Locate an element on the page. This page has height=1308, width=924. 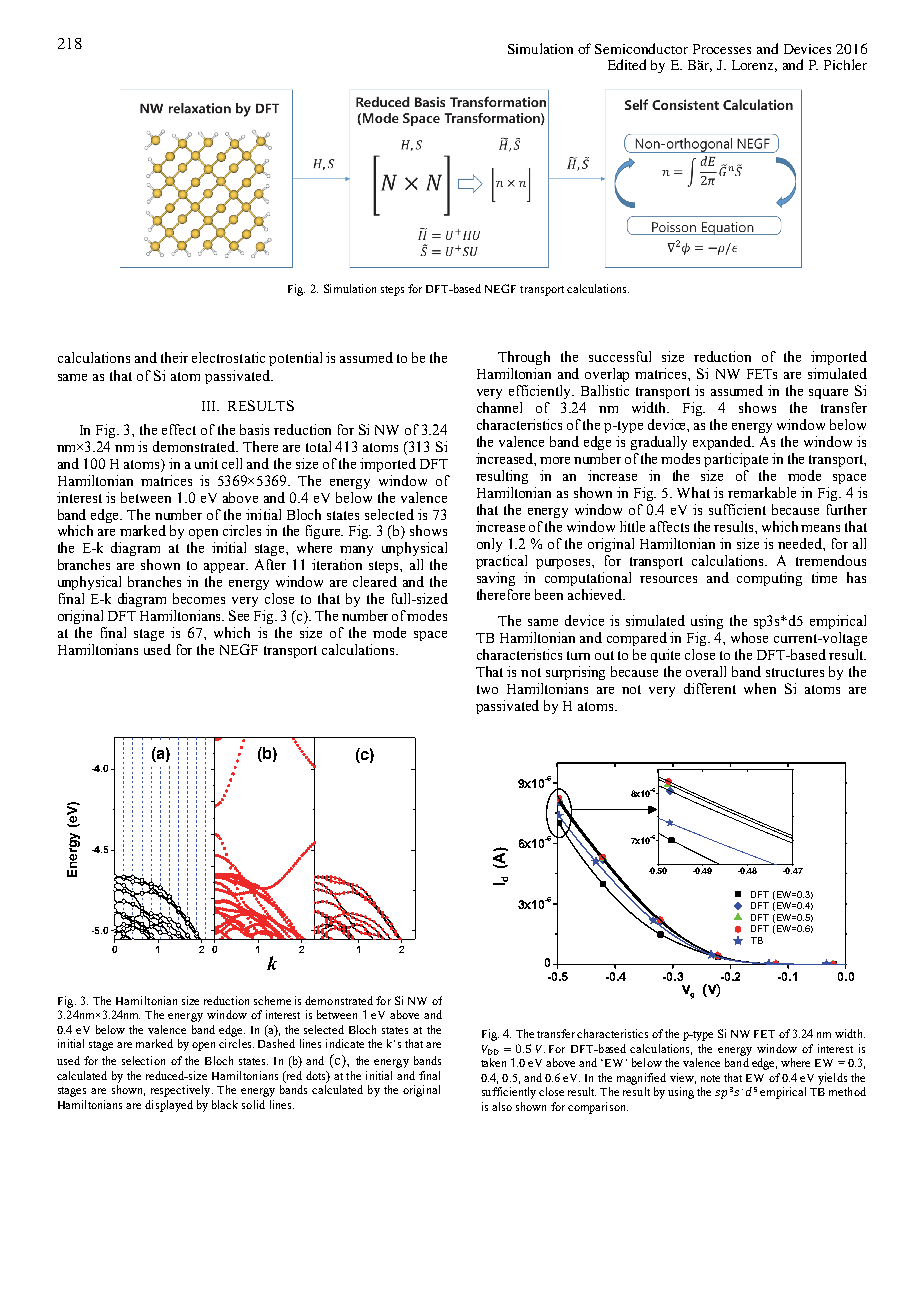
computing is located at coordinates (769, 579).
